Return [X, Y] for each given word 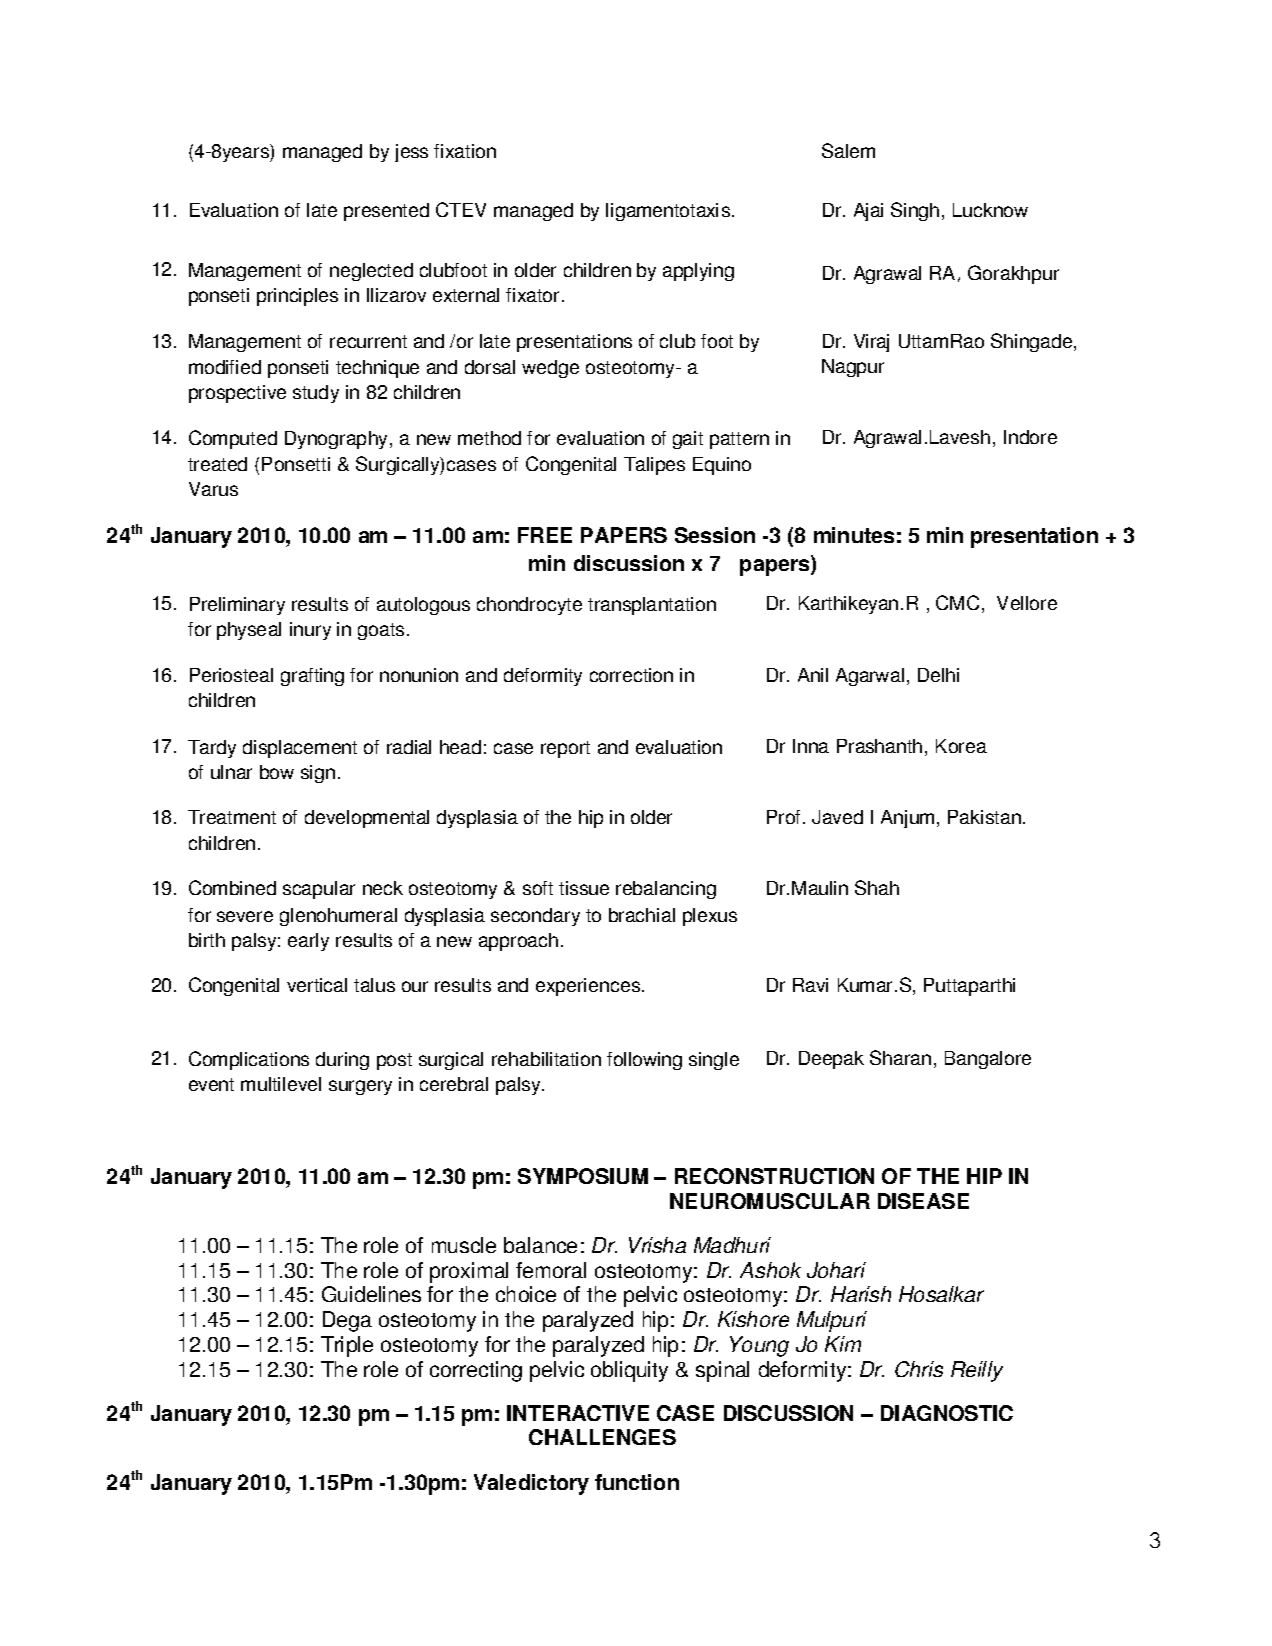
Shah [877, 887]
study [316, 394]
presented [386, 212]
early [308, 942]
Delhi [938, 675]
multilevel [281, 1084]
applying [698, 272]
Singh [915, 211]
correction [631, 675]
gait [688, 440]
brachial [642, 915]
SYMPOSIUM [583, 1176]
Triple [347, 1346]
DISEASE [923, 1201]
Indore [1030, 437]
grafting [312, 677]
